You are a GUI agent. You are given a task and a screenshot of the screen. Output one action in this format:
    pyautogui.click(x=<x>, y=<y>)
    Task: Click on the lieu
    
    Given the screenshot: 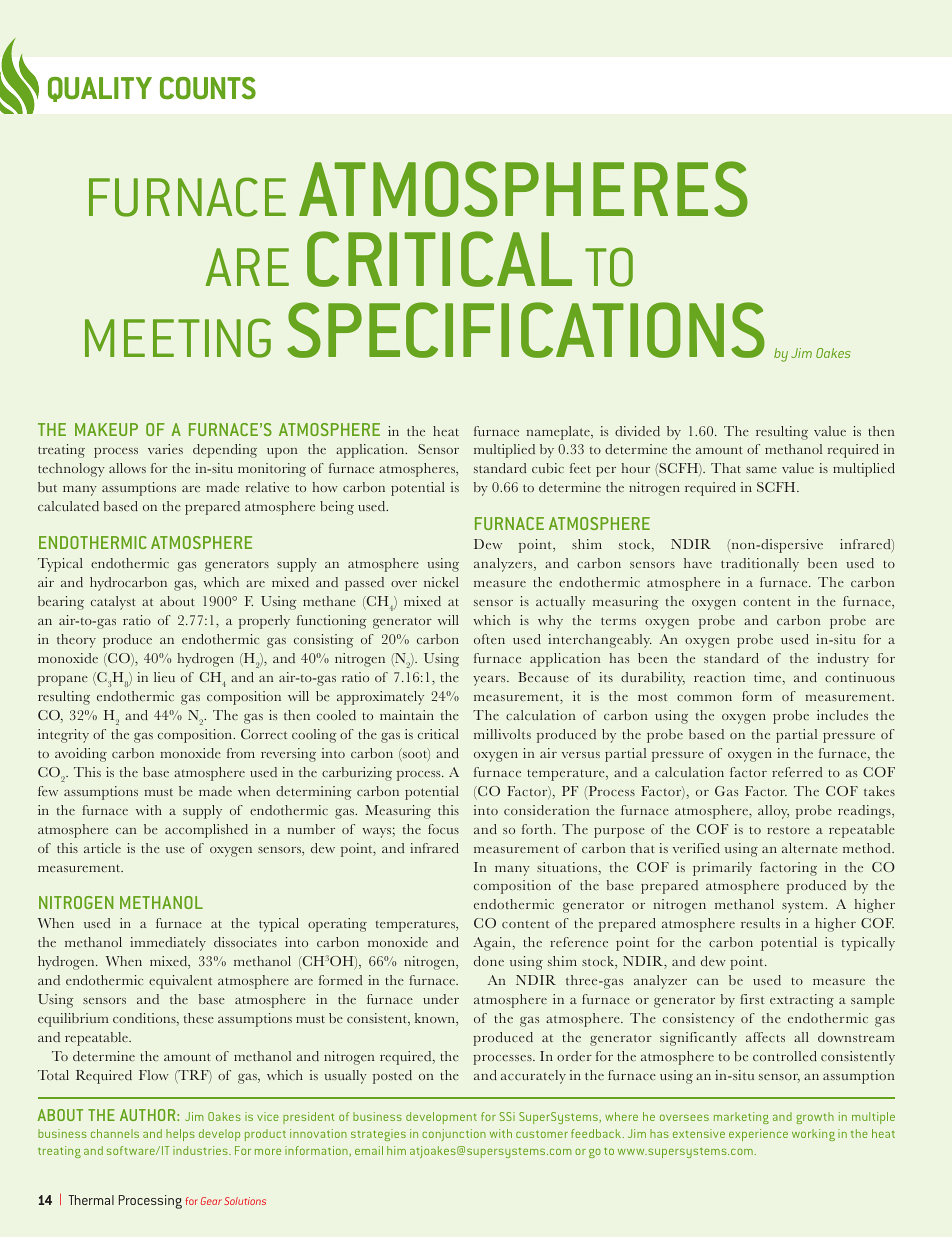 What is the action you would take?
    pyautogui.click(x=164, y=677)
